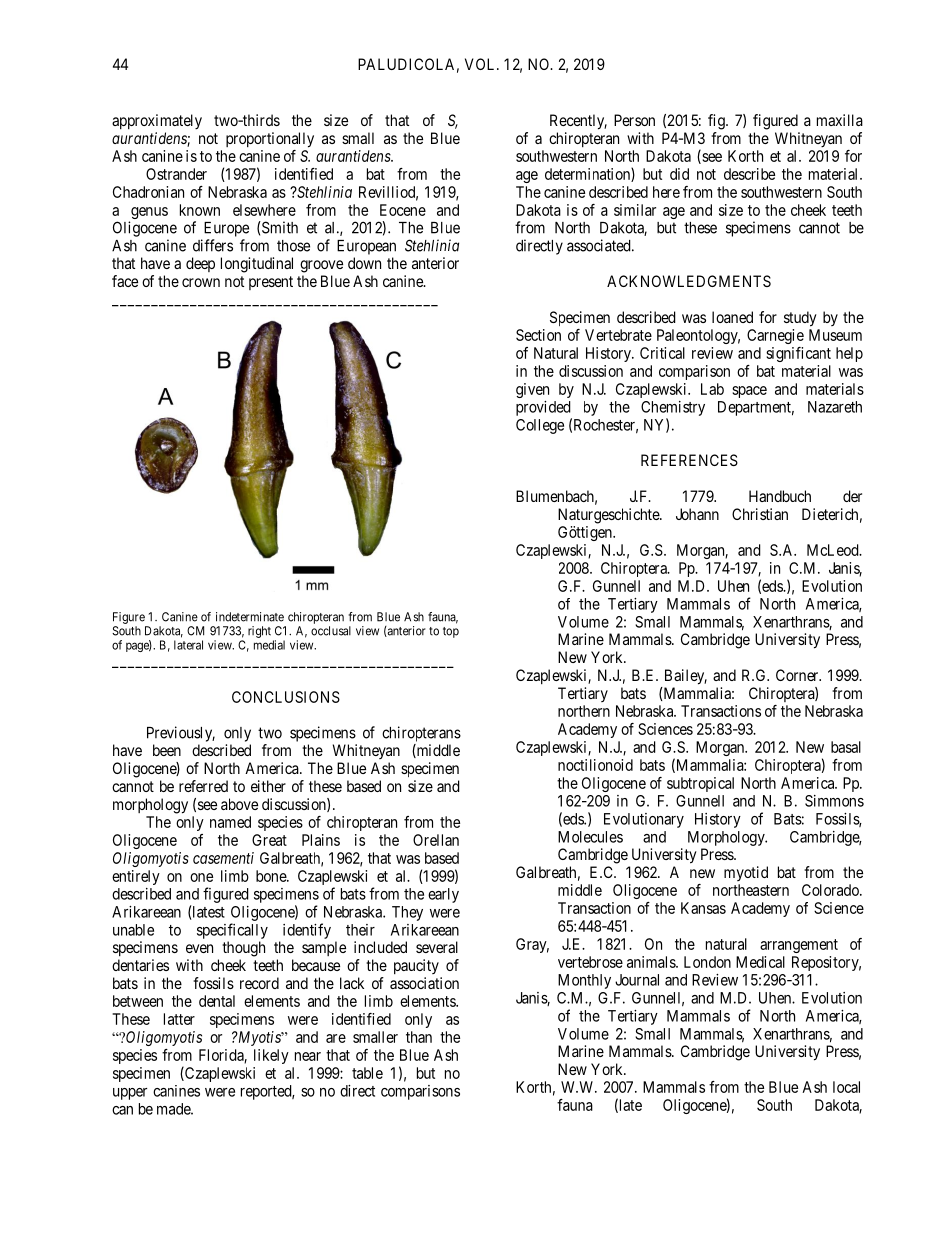 This screenshot has width=952, height=1233. I want to click on Ostrander, so click(176, 174).
